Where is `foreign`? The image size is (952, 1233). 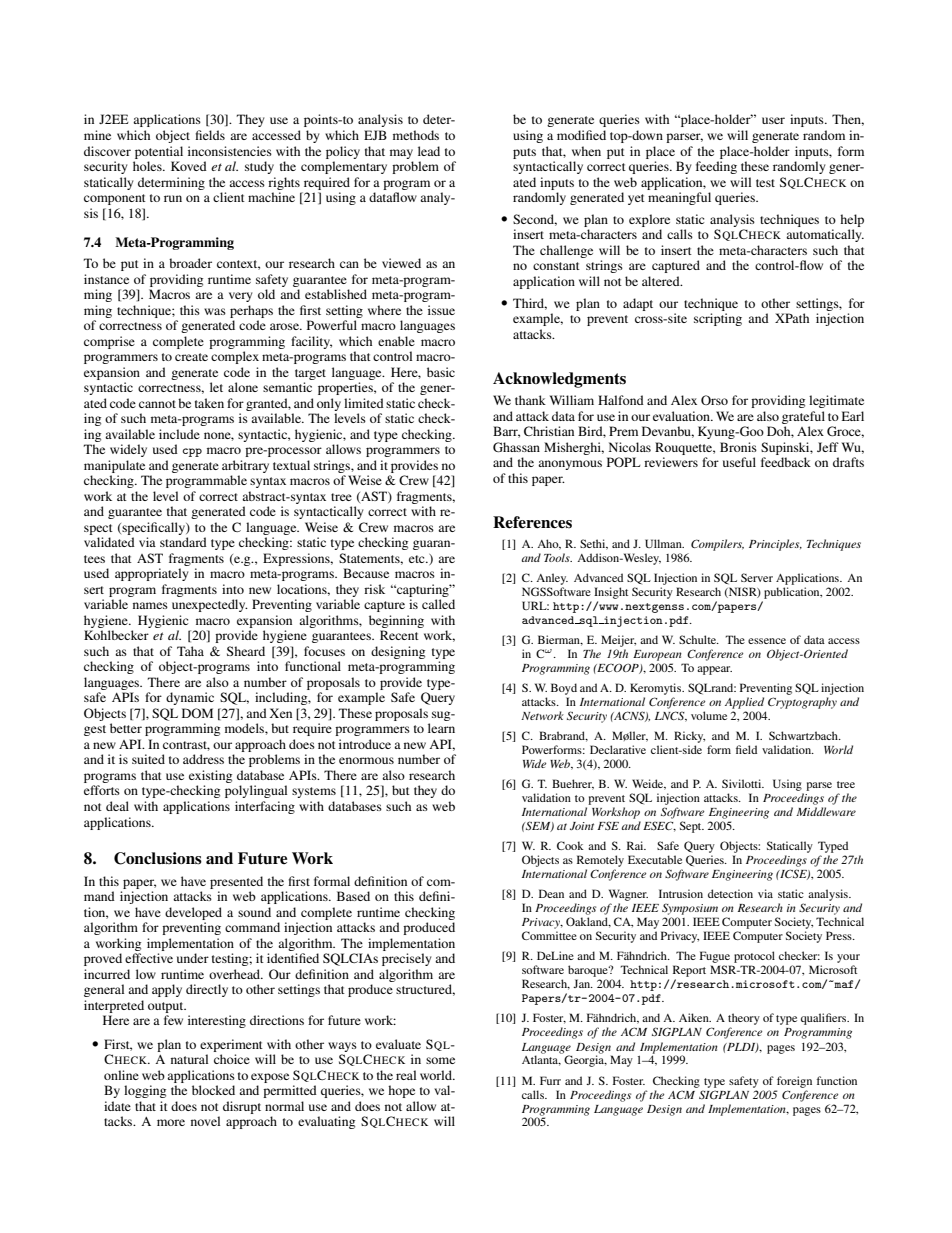 foreign is located at coordinates (794, 1082).
